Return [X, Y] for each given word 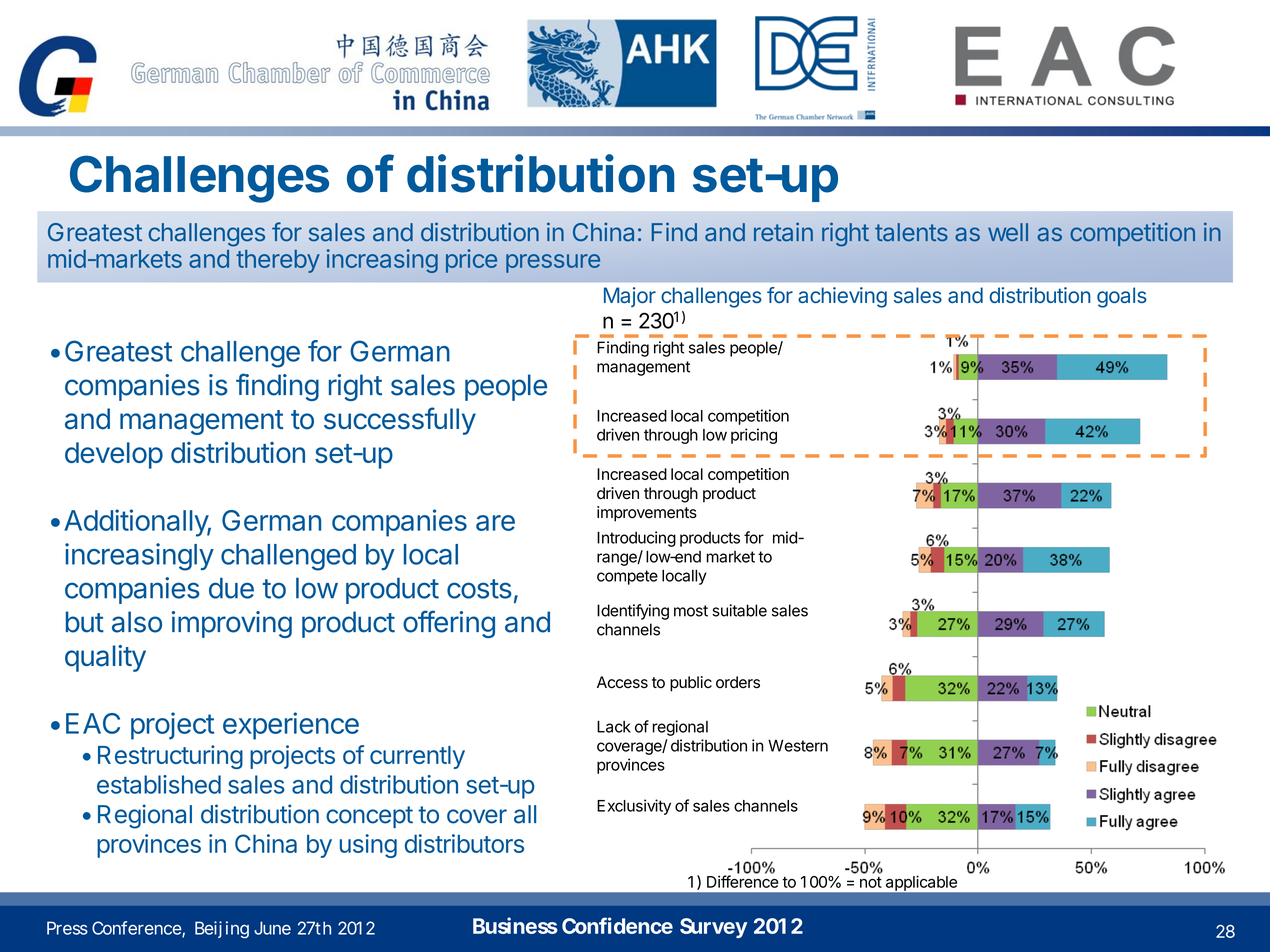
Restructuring [170, 757]
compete [627, 577]
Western [798, 745]
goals [1122, 297]
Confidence [617, 925]
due [231, 588]
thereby [278, 261]
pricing [754, 436]
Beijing [222, 930]
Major [630, 297]
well [1008, 232]
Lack [614, 726]
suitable [739, 610]
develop [114, 455]
